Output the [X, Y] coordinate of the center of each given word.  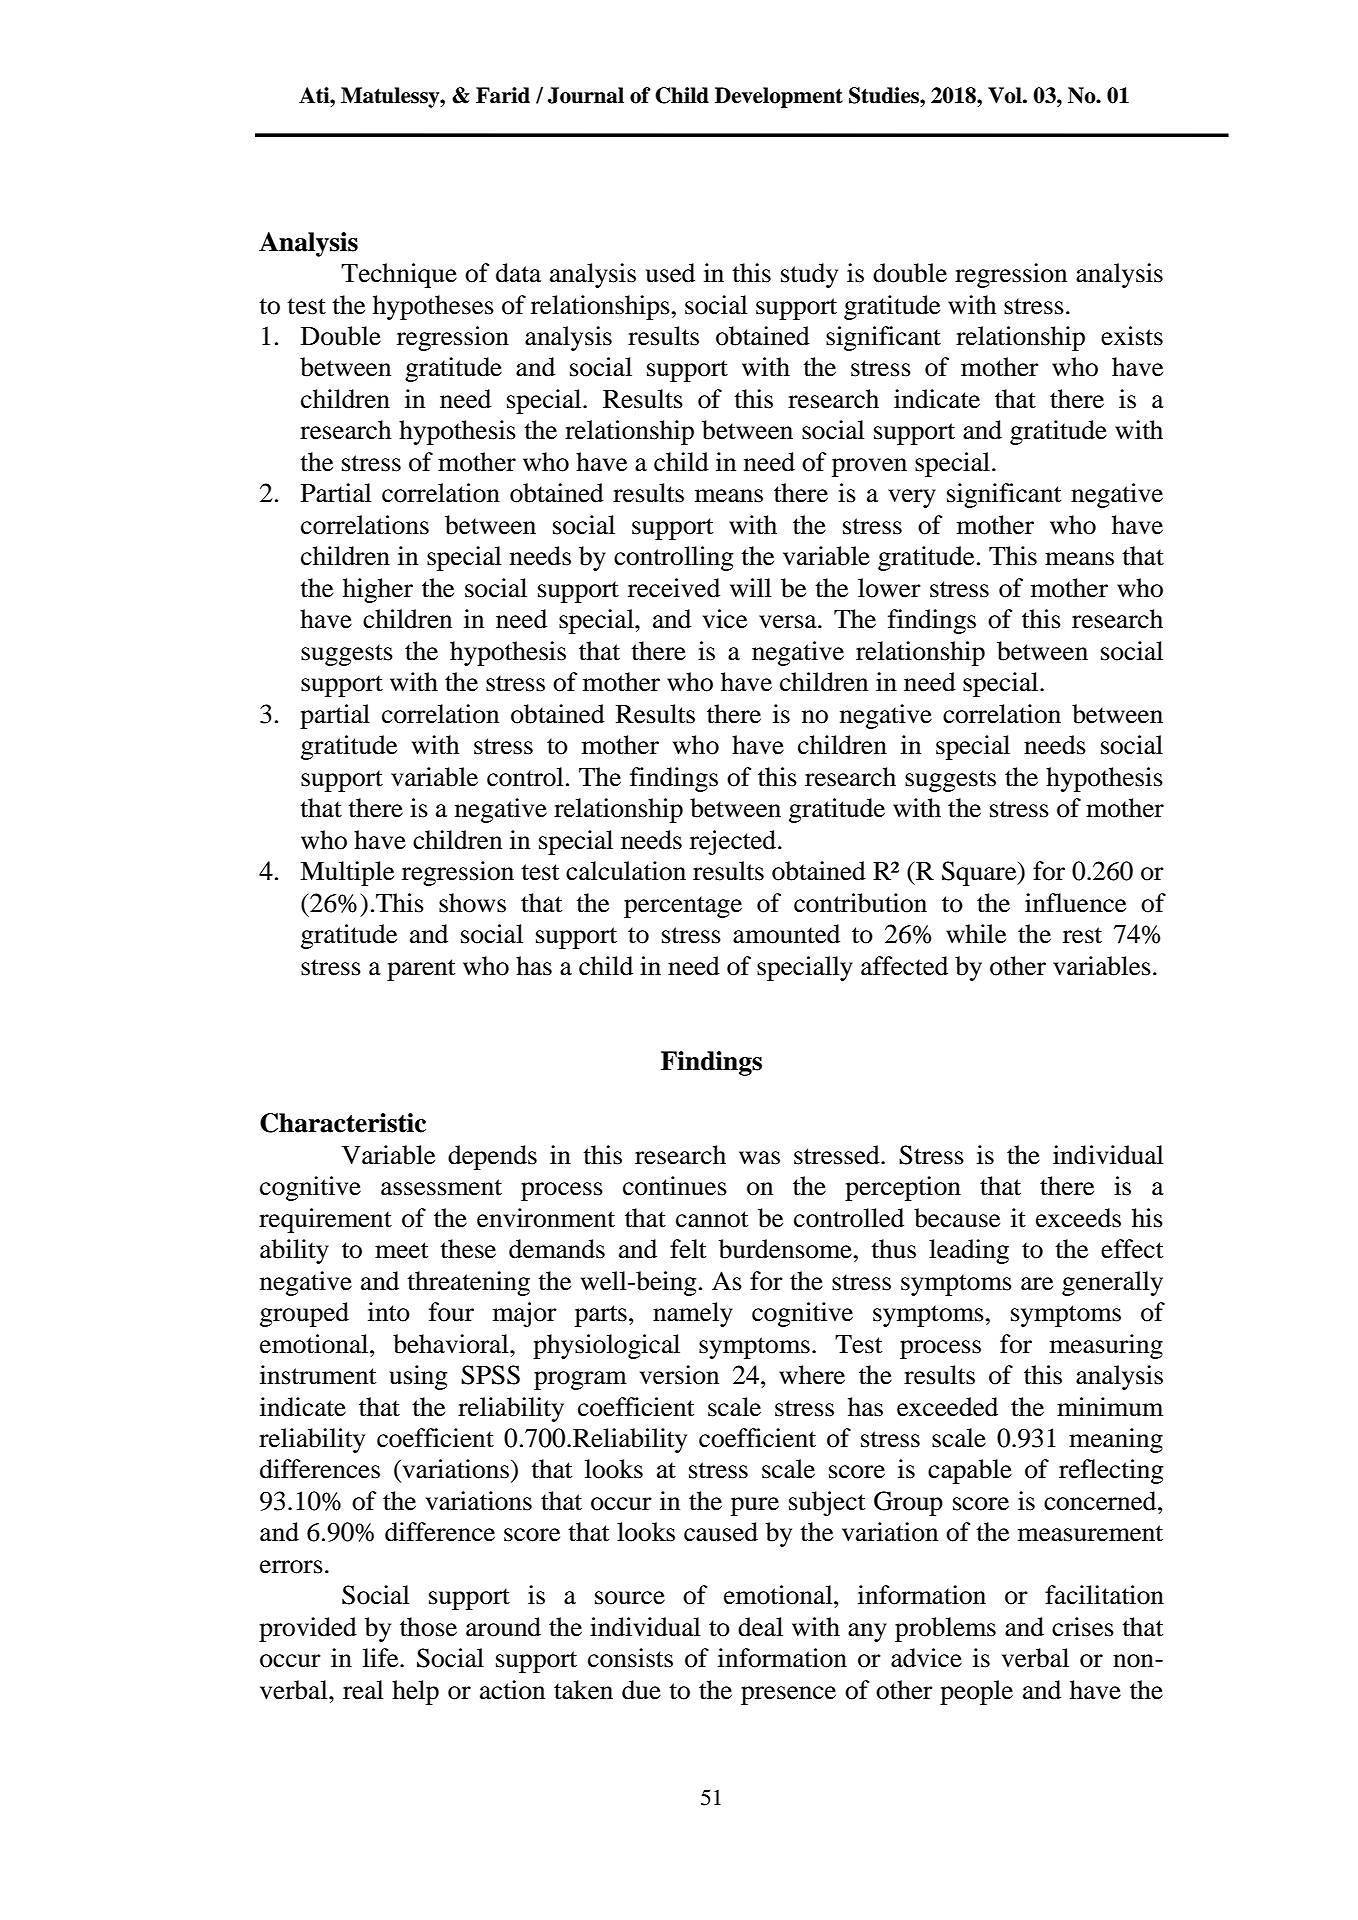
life [382, 1658]
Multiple [347, 873]
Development [779, 97]
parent [421, 970]
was [759, 1158]
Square [980, 873]
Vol [1006, 95]
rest [1082, 935]
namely [693, 1314]
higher [378, 590]
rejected [734, 842]
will [750, 587]
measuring [1106, 1346]
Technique [399, 275]
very [912, 498]
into [389, 1312]
